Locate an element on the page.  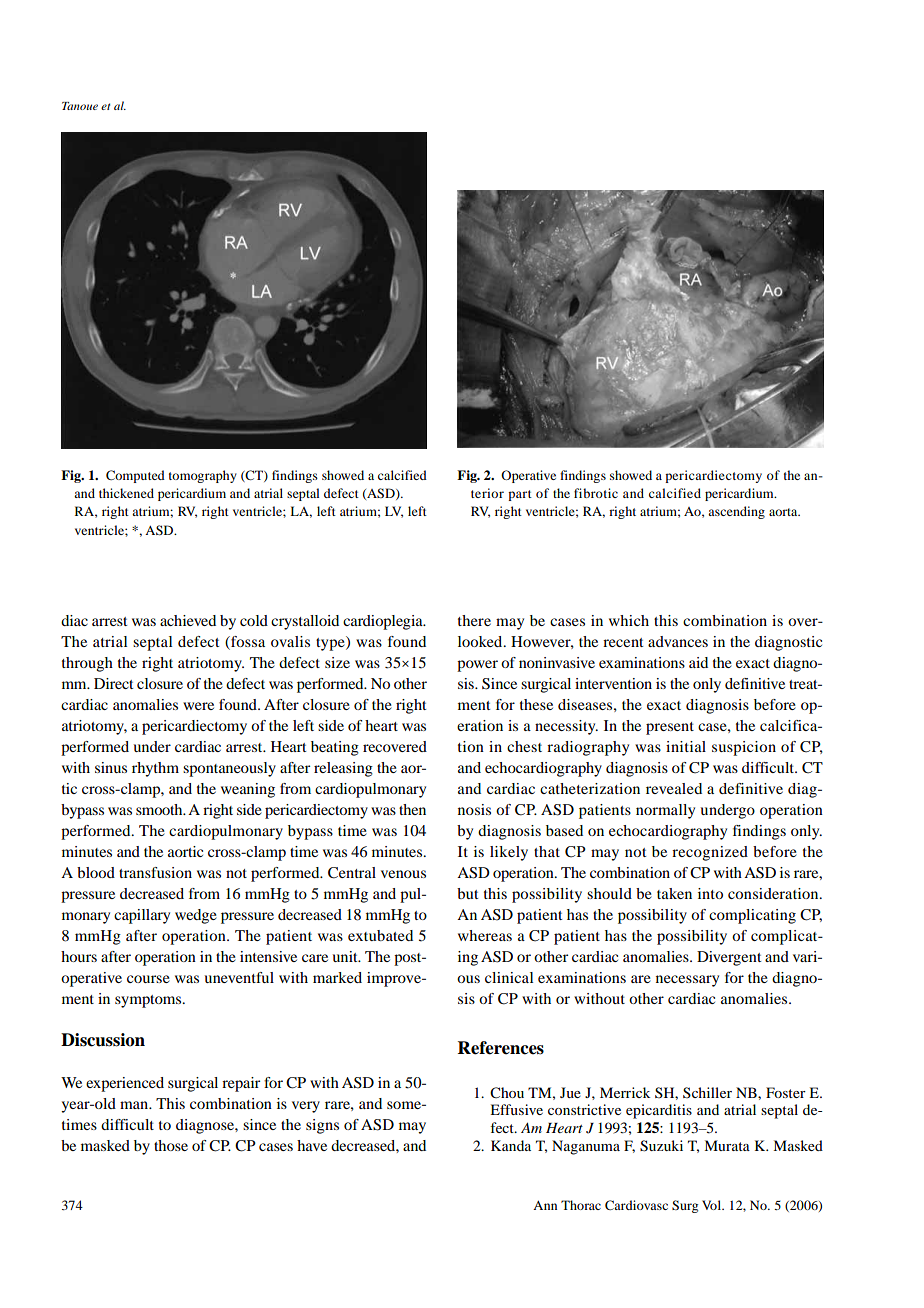
tomography is located at coordinates (203, 476).
